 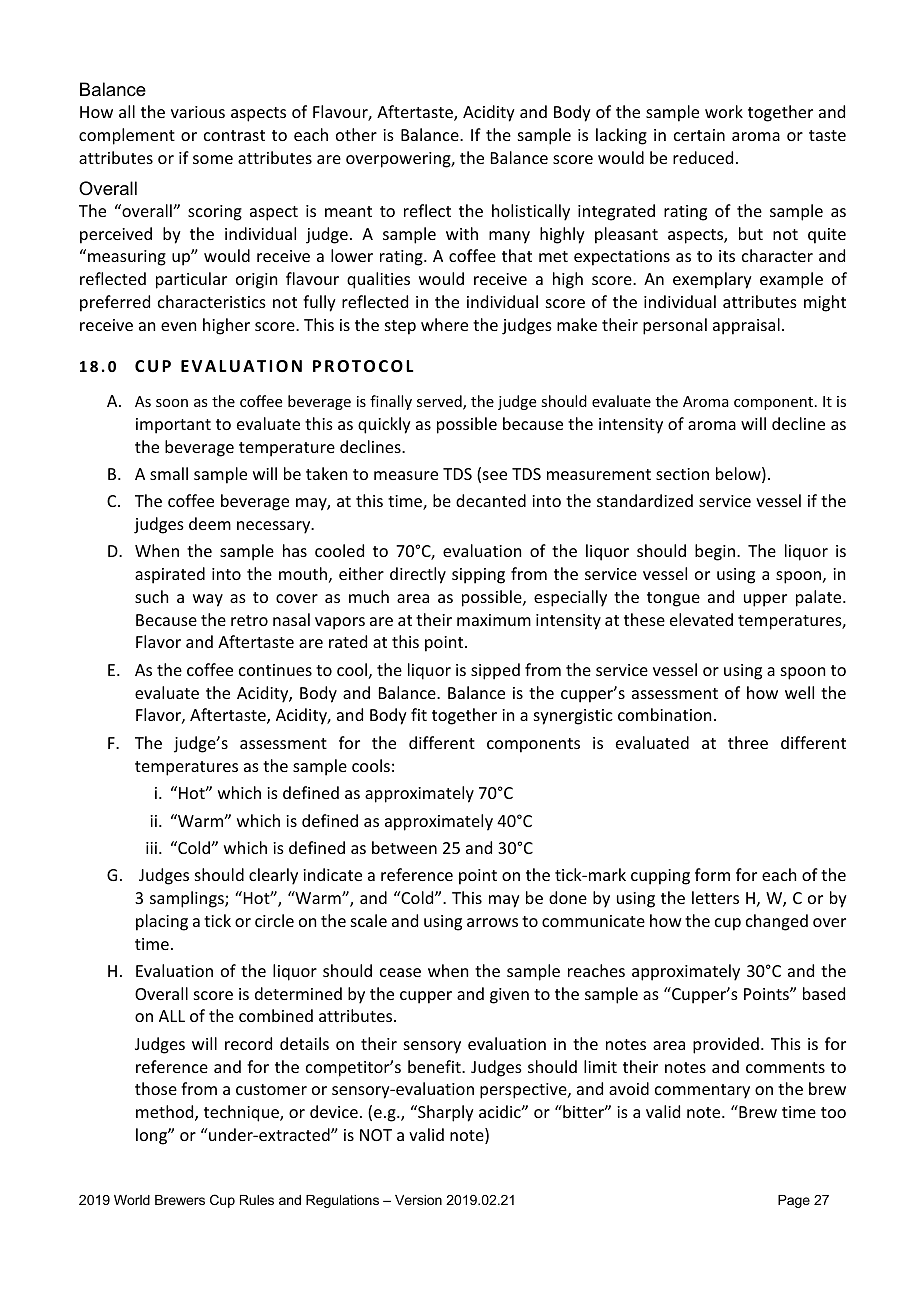 What do you see at coordinates (531, 212) in the image?
I see `holistically` at bounding box center [531, 212].
